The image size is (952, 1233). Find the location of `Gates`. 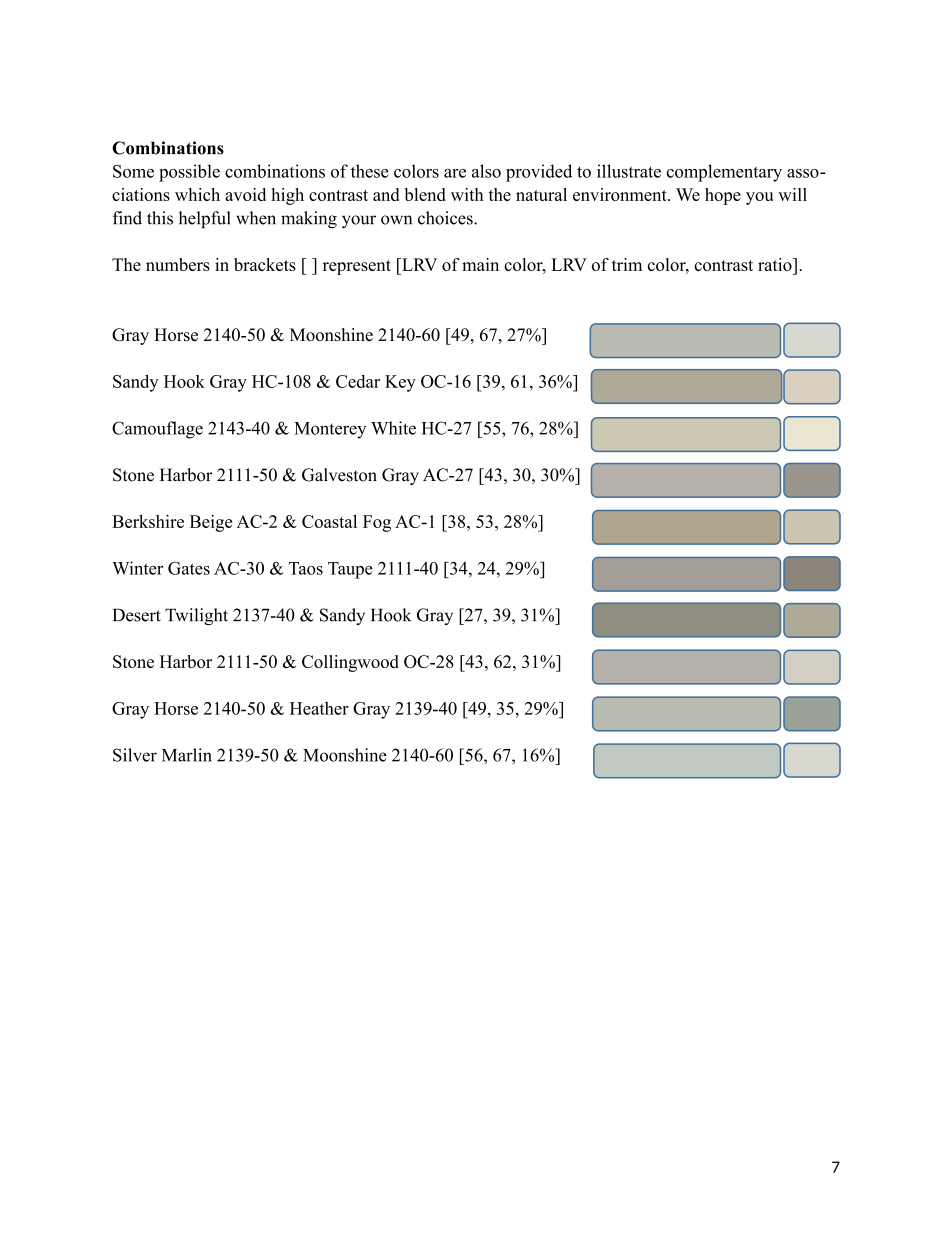

Gates is located at coordinates (189, 568).
